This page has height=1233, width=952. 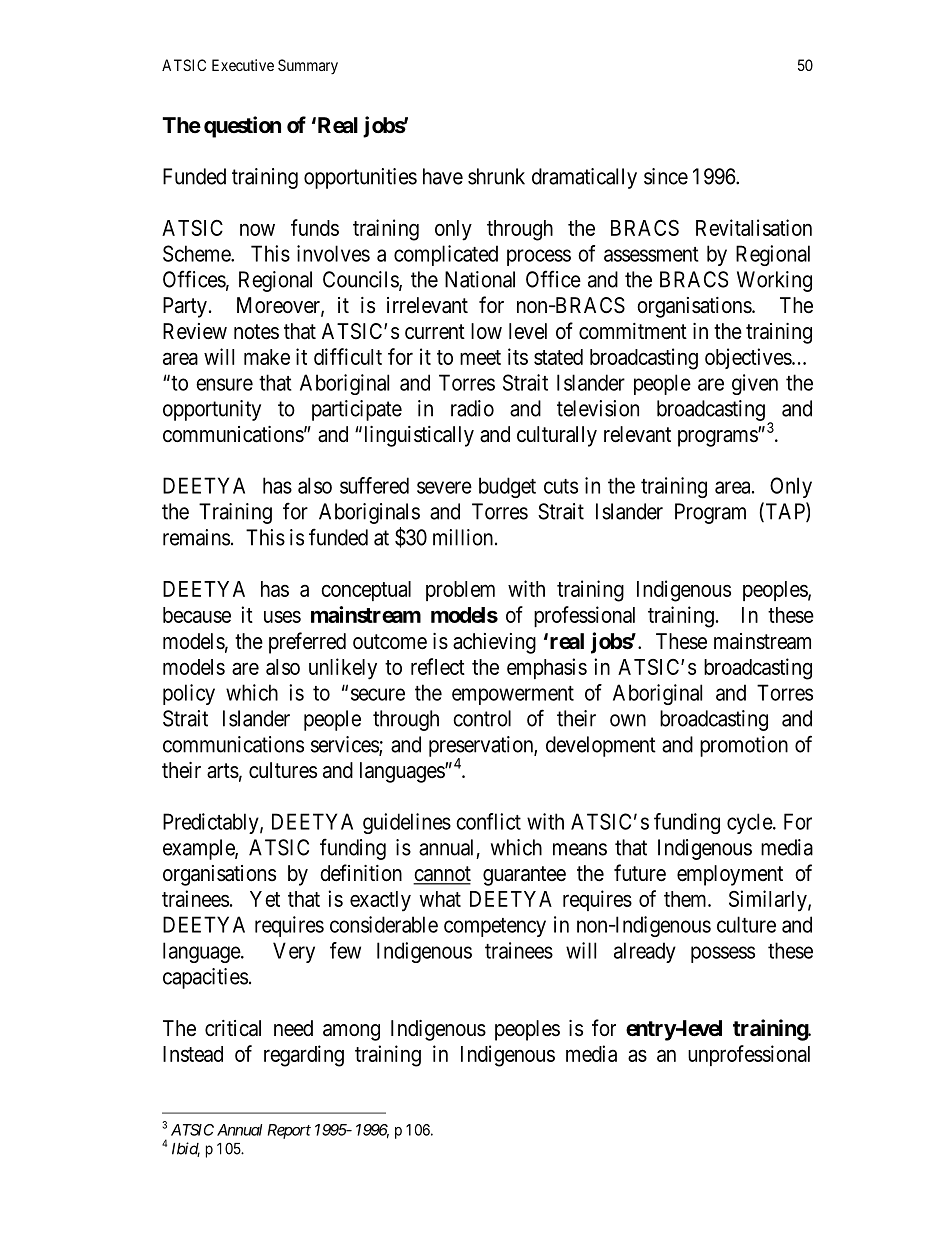 What do you see at coordinates (242, 127) in the page?
I see `question` at bounding box center [242, 127].
